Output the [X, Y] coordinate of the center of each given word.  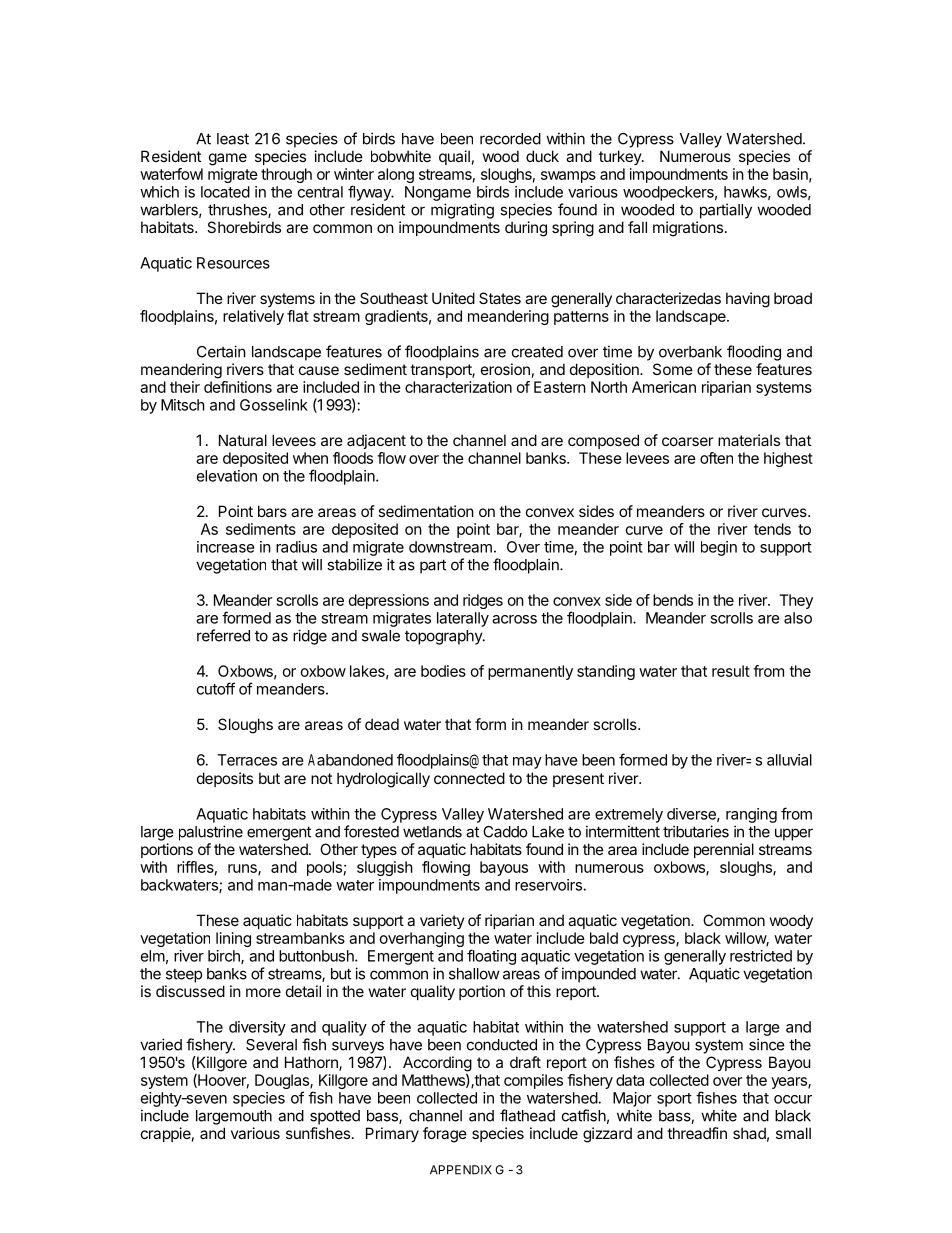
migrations [688, 229]
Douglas [283, 1083]
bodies [443, 671]
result [731, 671]
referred [223, 635]
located [225, 192]
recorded [510, 139]
